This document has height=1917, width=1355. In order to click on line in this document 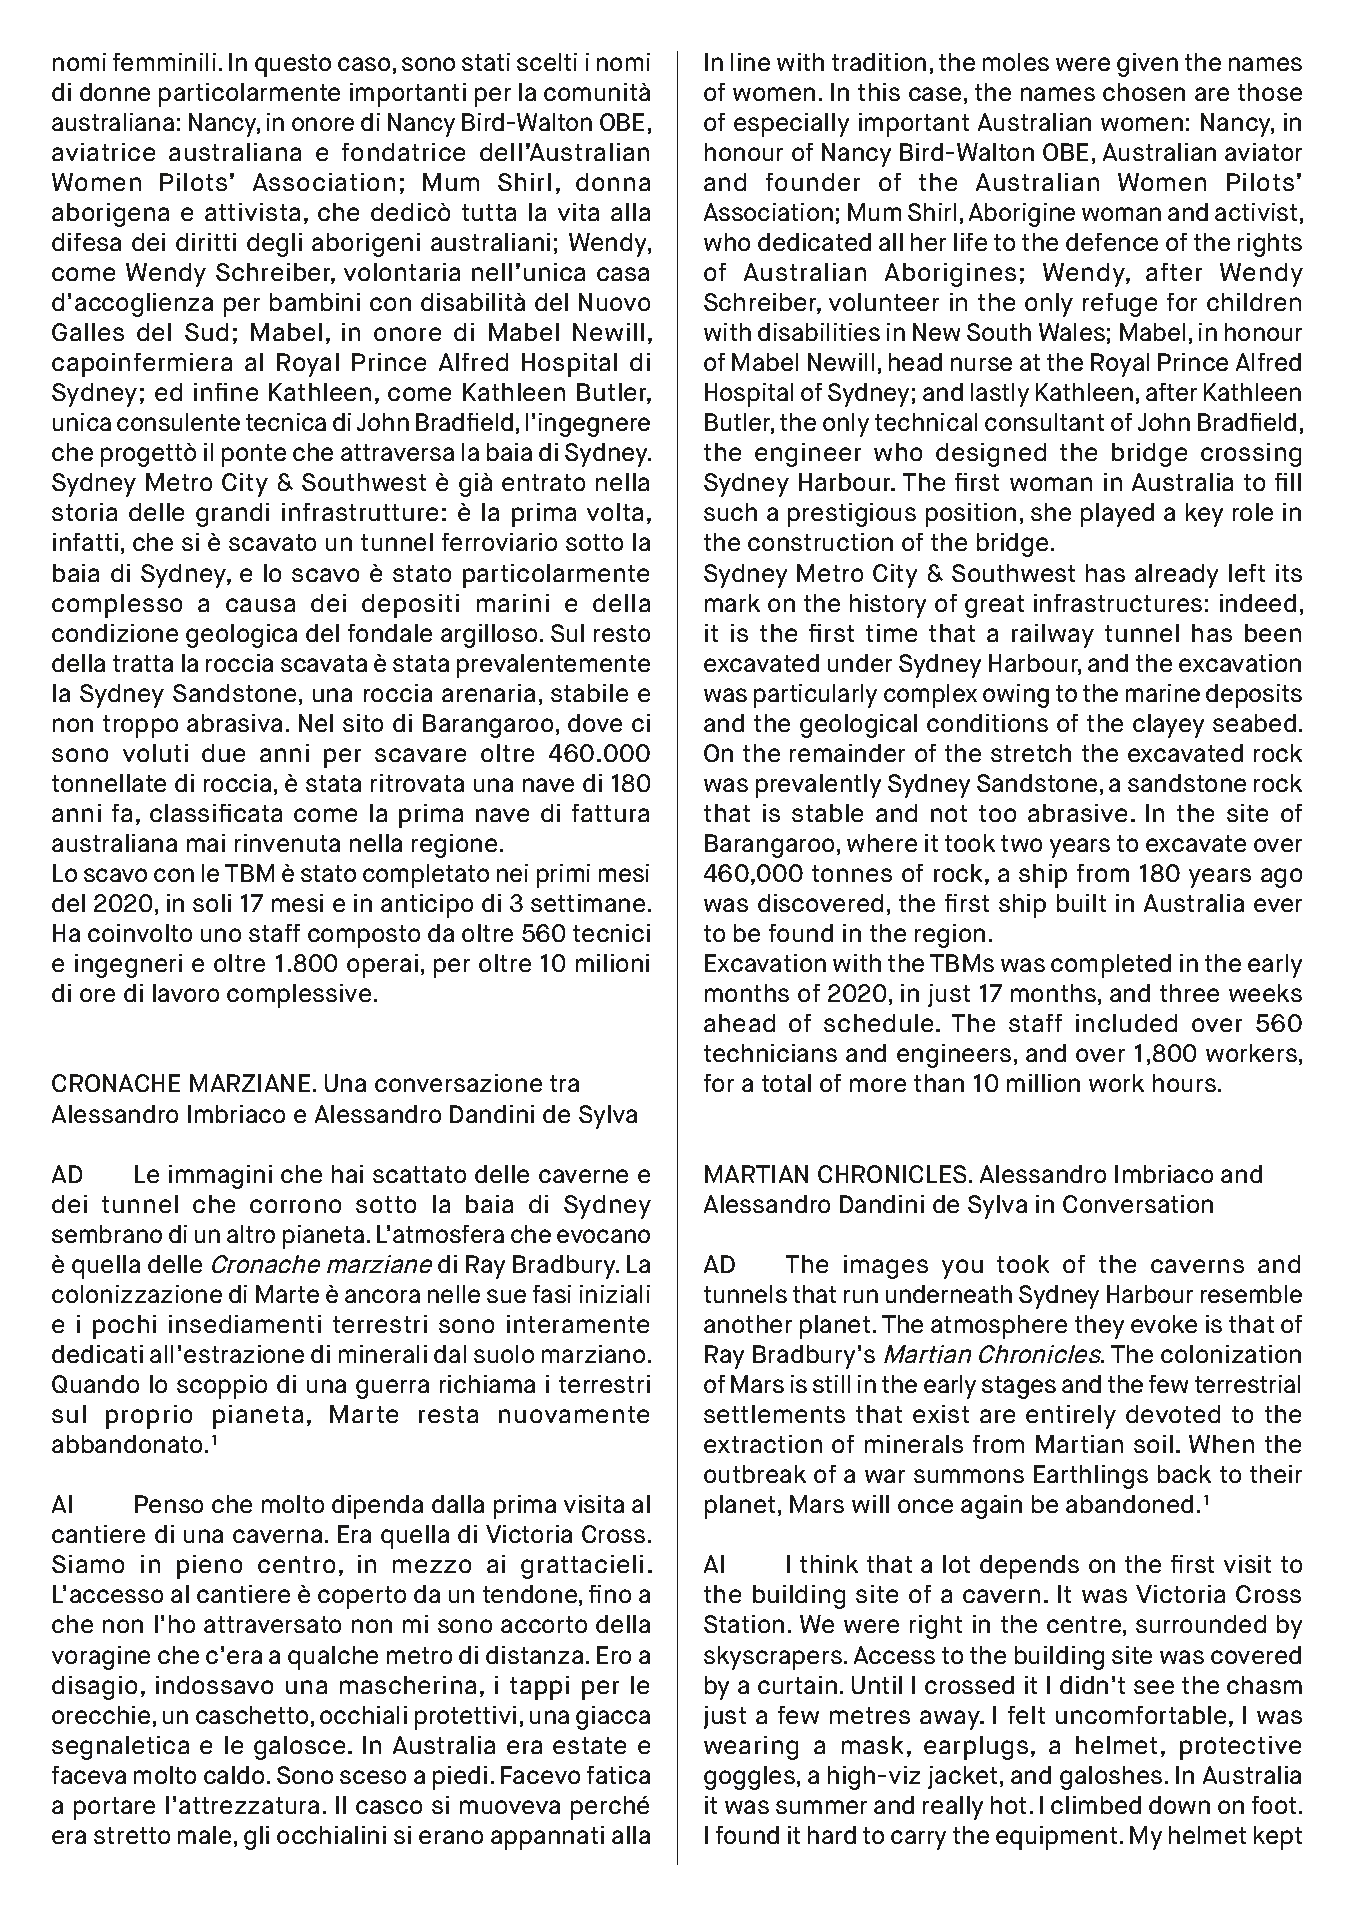, I will do `click(750, 62)`.
